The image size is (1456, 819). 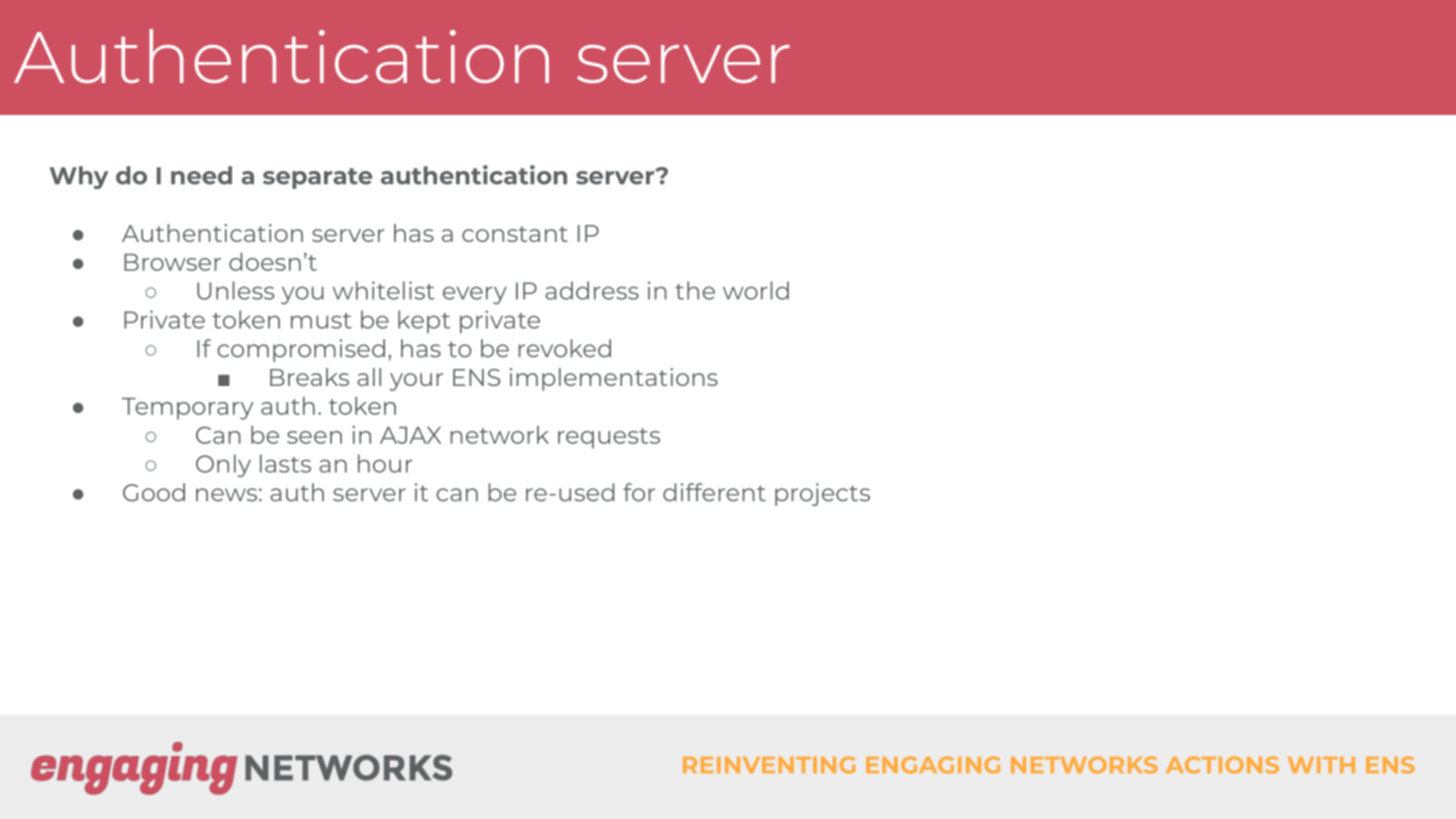 I want to click on Only, so click(x=223, y=466).
